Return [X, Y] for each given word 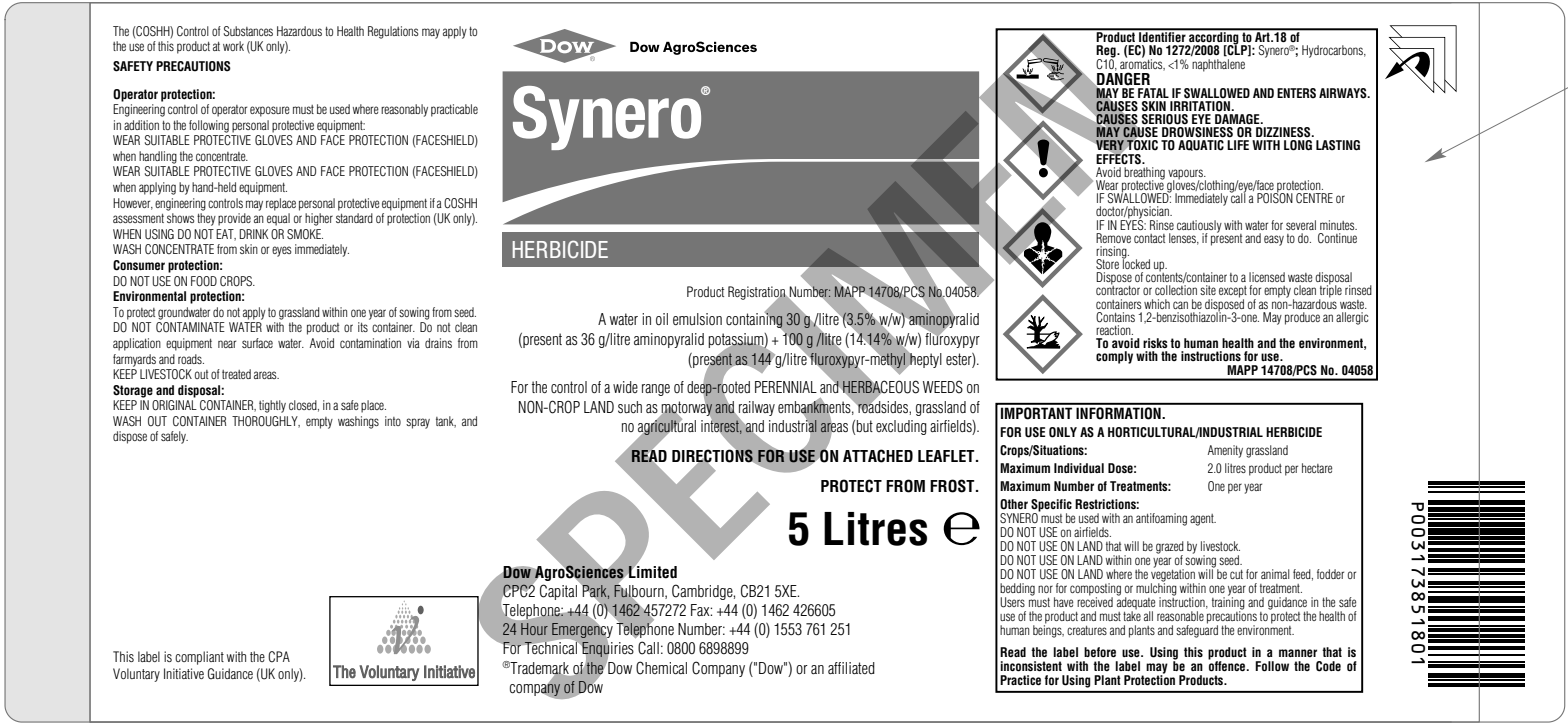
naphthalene [1218, 64]
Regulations [393, 32]
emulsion [697, 319]
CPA [279, 657]
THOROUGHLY [266, 422]
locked [1136, 263]
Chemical [661, 668]
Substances [248, 31]
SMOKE [305, 234]
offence [1228, 665]
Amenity [1225, 451]
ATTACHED [878, 456]
